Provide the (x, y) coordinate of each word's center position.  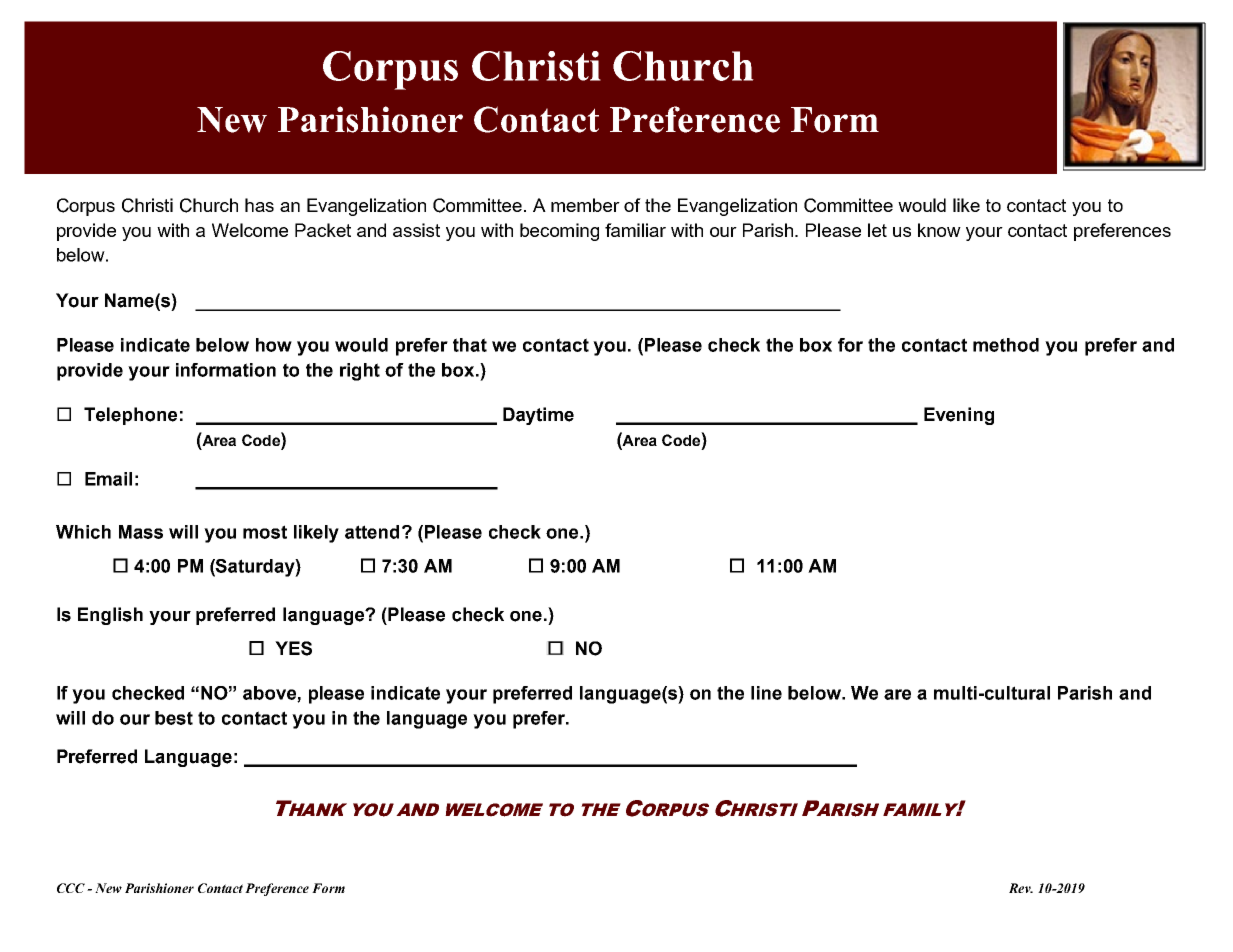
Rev (1021, 888)
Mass (141, 532)
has (259, 205)
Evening (959, 416)
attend (372, 532)
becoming (559, 232)
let (877, 230)
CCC (71, 888)
